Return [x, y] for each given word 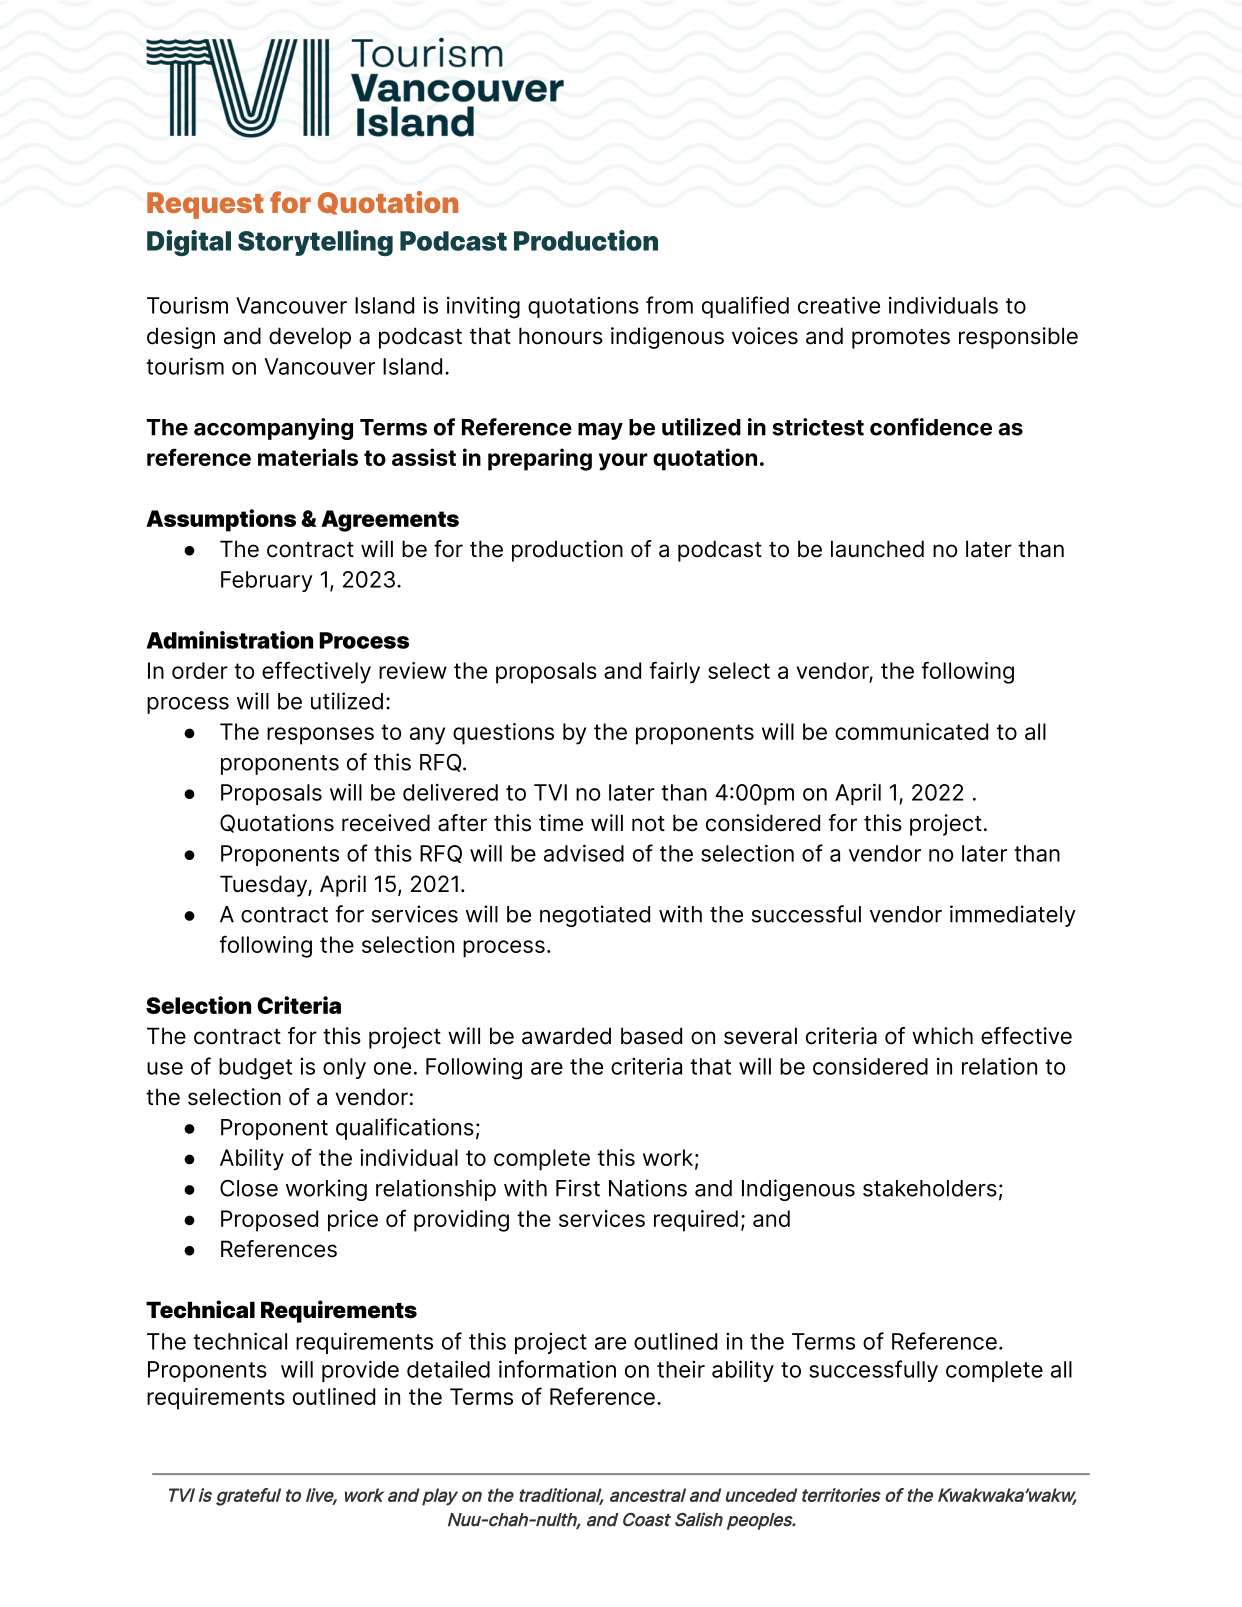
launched [877, 549]
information [557, 1369]
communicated [911, 731]
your [623, 462]
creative [839, 305]
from [669, 305]
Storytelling [315, 243]
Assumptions [221, 520]
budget [255, 1069]
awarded [566, 1036]
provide [360, 1371]
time [561, 823]
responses [320, 736]
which [942, 1036]
